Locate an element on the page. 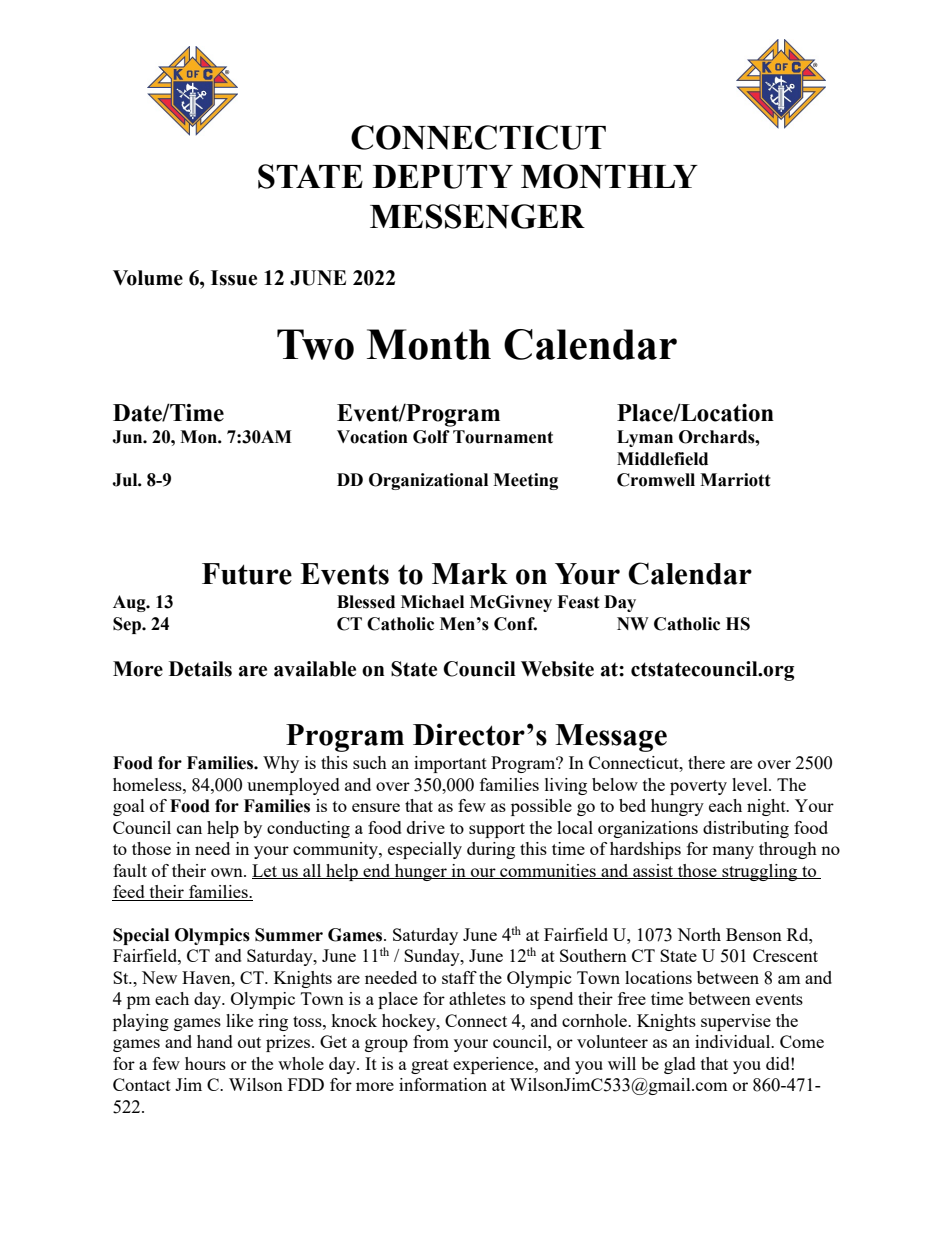 This document has width=952, height=1233. Michael is located at coordinates (432, 602).
